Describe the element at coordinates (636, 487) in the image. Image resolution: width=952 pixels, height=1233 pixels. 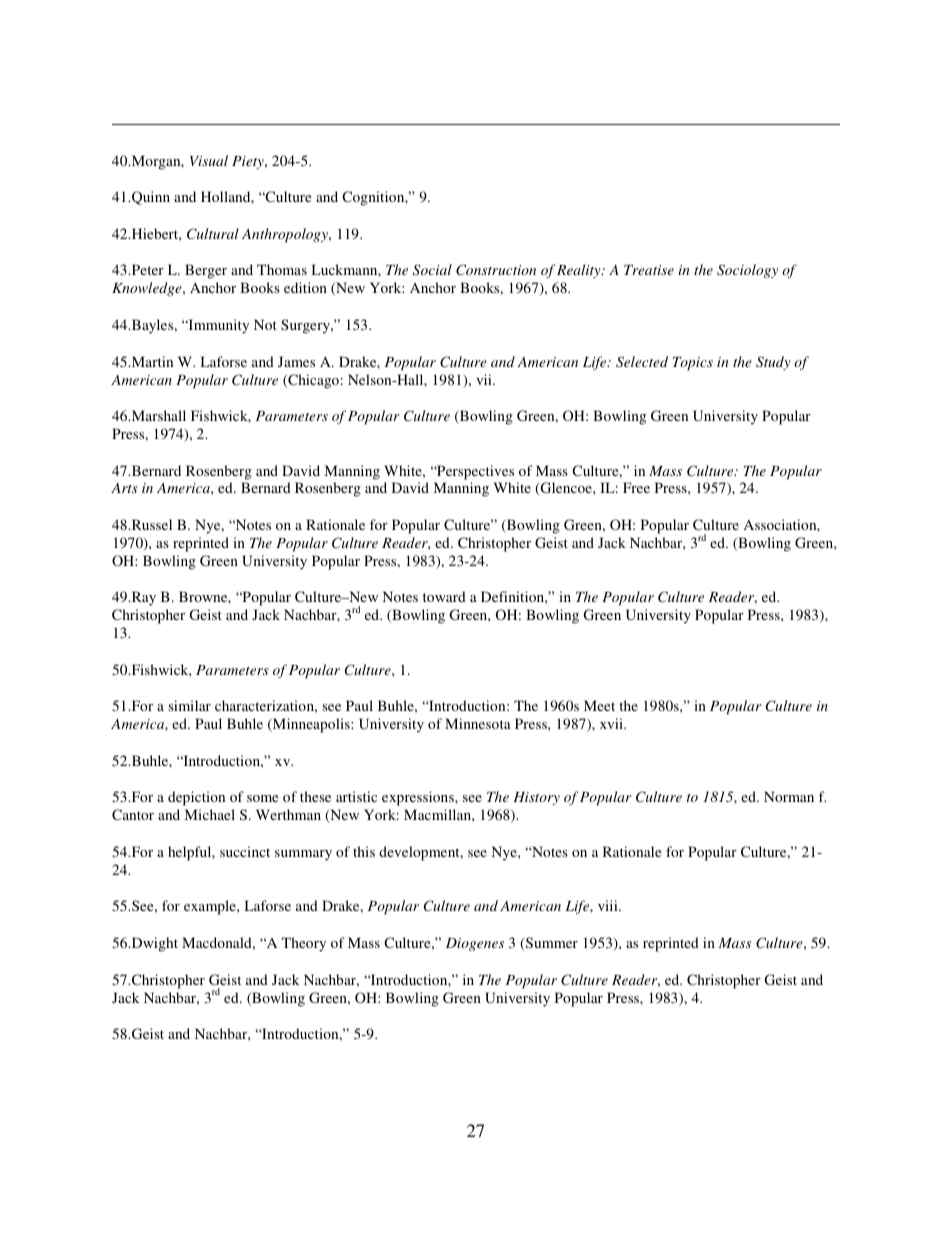
I see `Free` at that location.
